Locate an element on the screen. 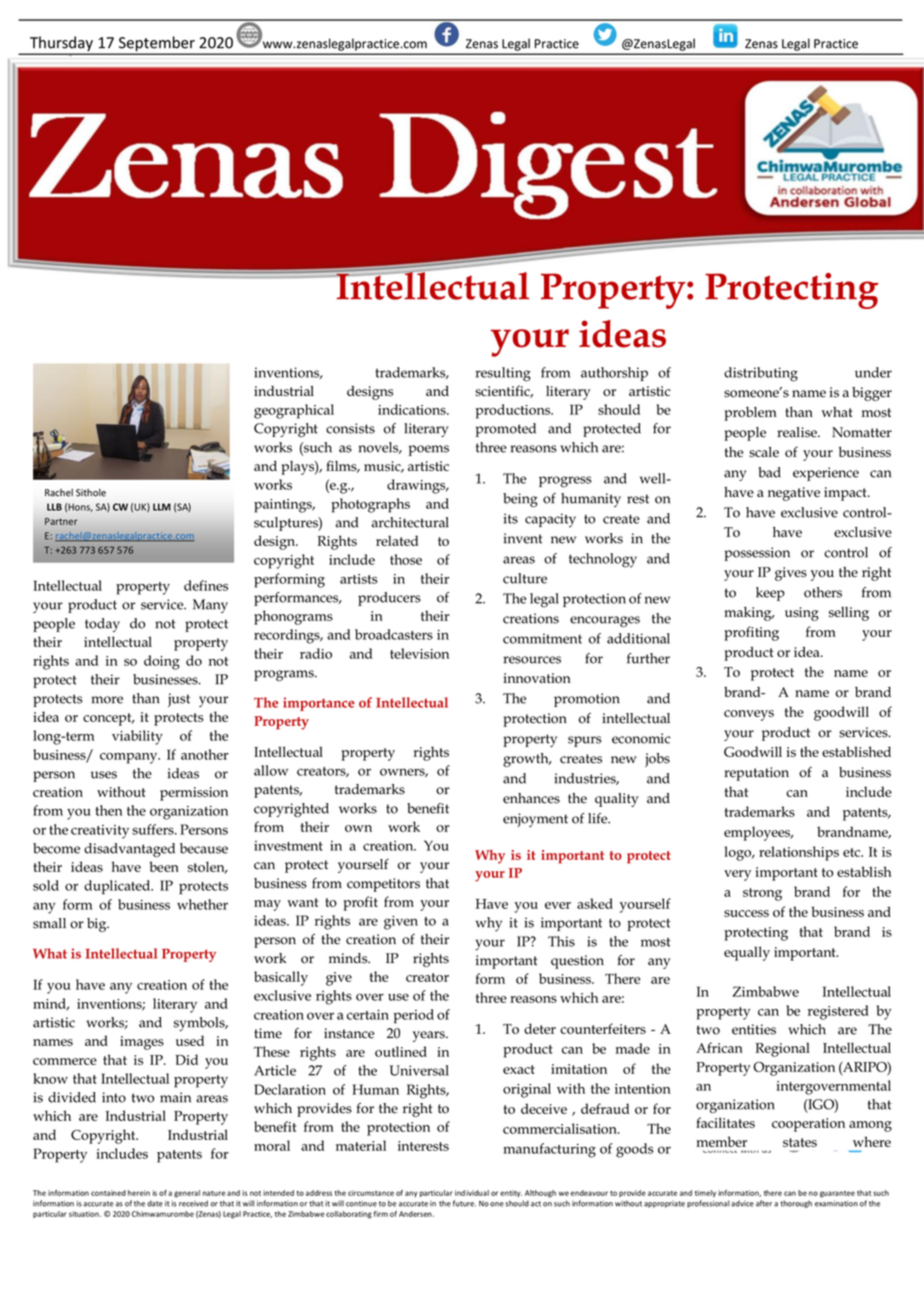 The width and height of the screenshot is (924, 1308). herein is located at coordinates (139, 1193).
